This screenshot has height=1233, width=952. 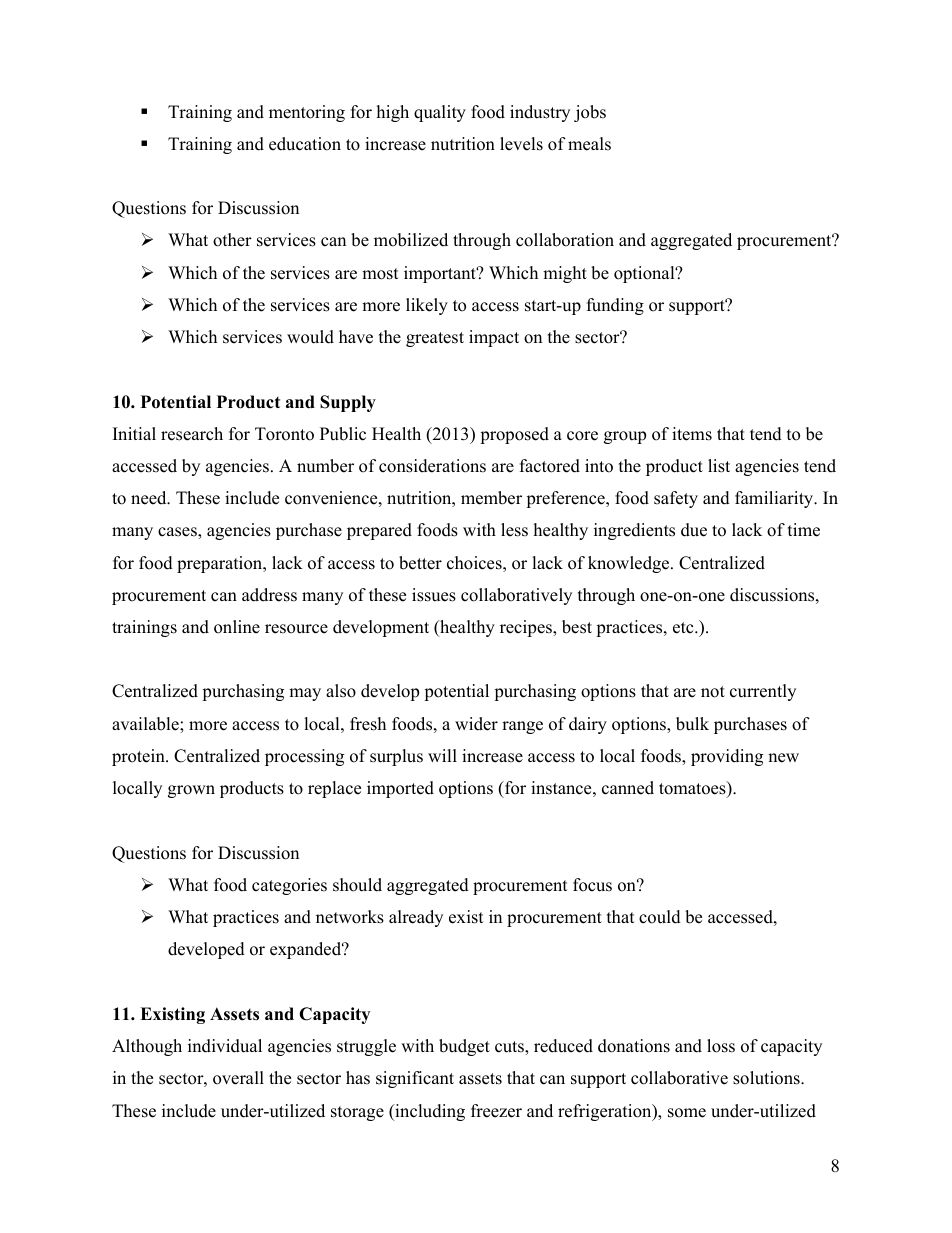 What do you see at coordinates (191, 791) in the screenshot?
I see `grown` at bounding box center [191, 791].
